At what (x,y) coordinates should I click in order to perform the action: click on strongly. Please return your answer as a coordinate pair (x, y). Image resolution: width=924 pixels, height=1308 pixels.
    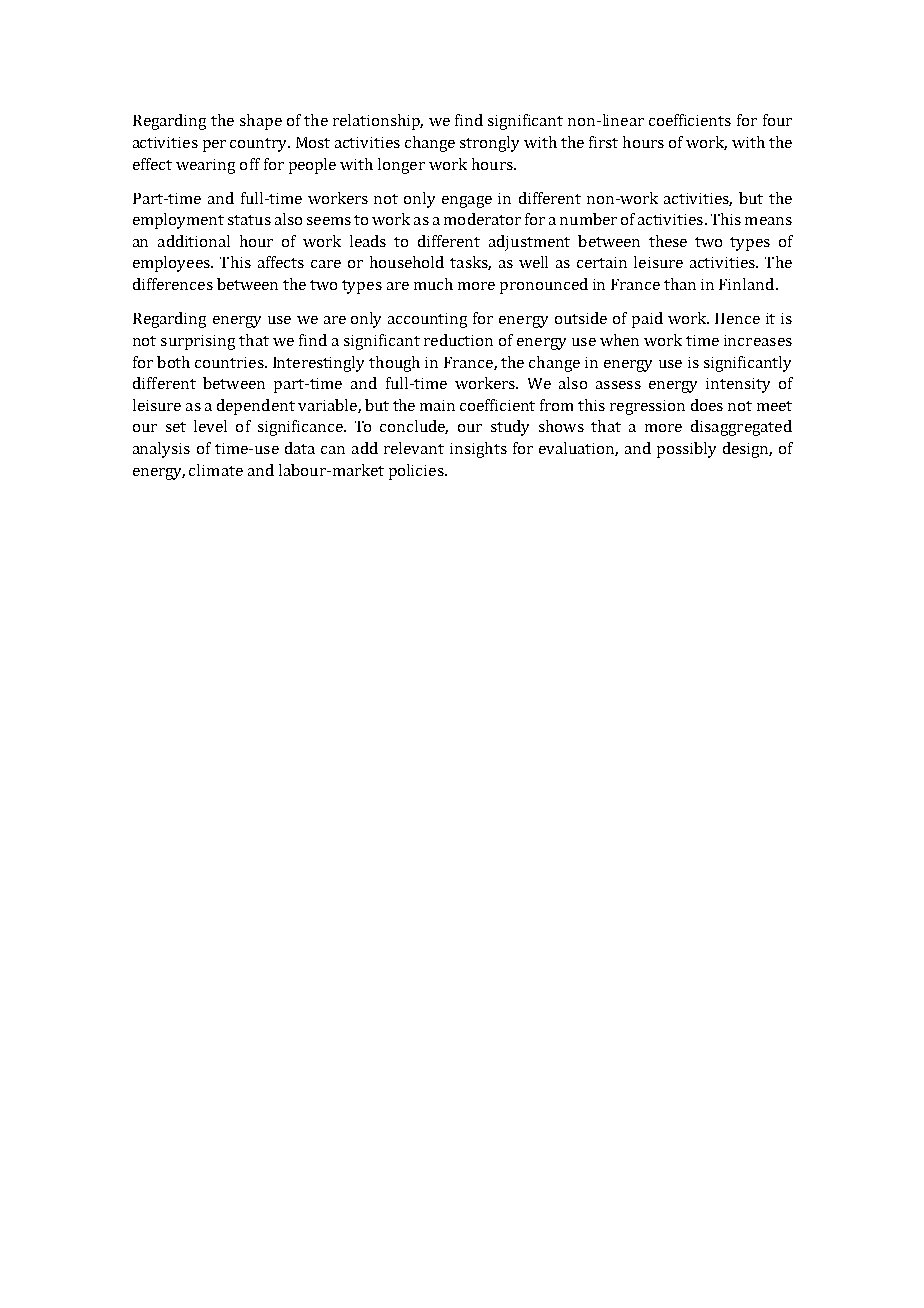
    Looking at the image, I should click on (489, 144).
